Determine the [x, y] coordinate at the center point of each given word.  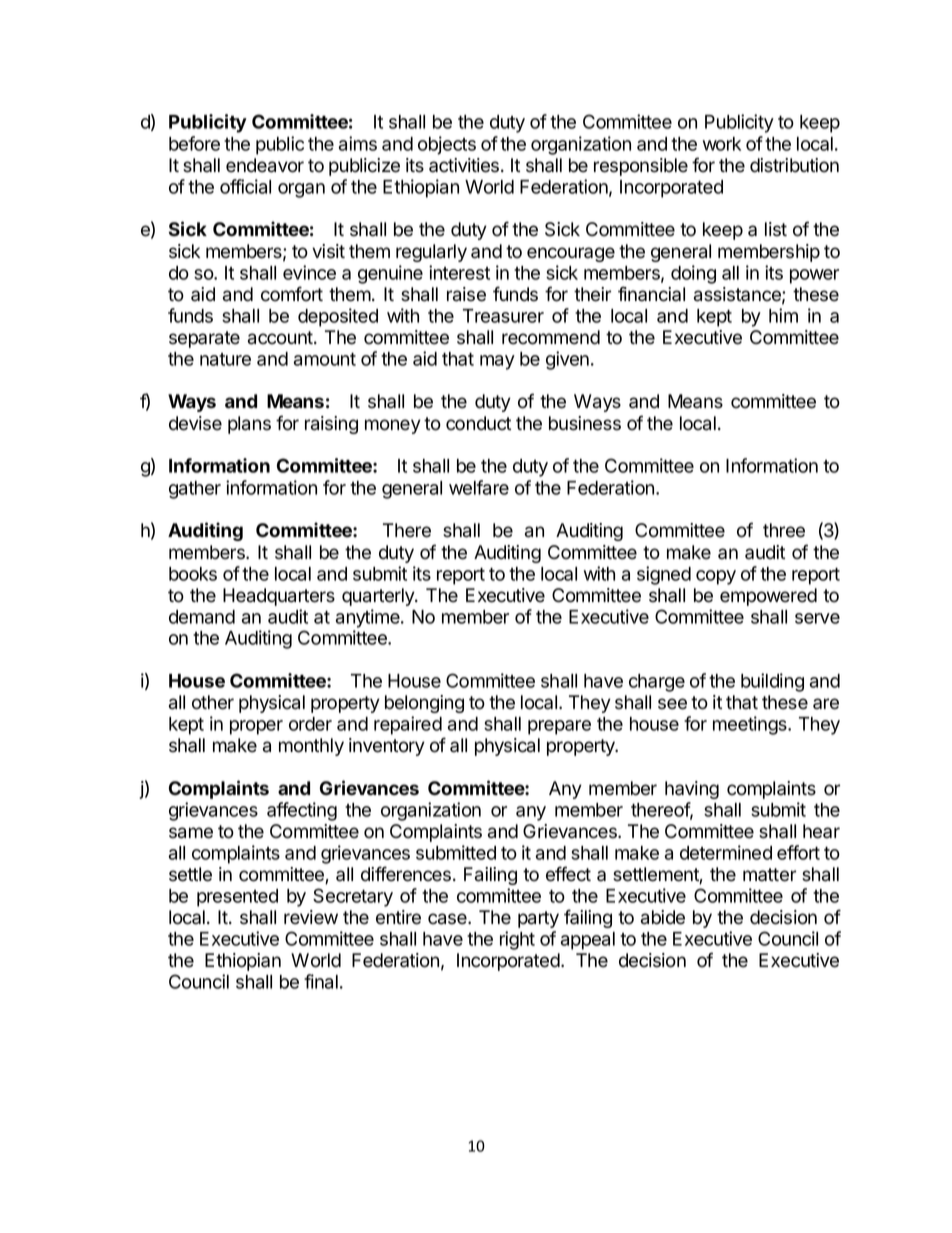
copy [716, 577]
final [321, 981]
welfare [479, 487]
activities [465, 165]
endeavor [265, 165]
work [722, 144]
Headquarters [279, 597]
